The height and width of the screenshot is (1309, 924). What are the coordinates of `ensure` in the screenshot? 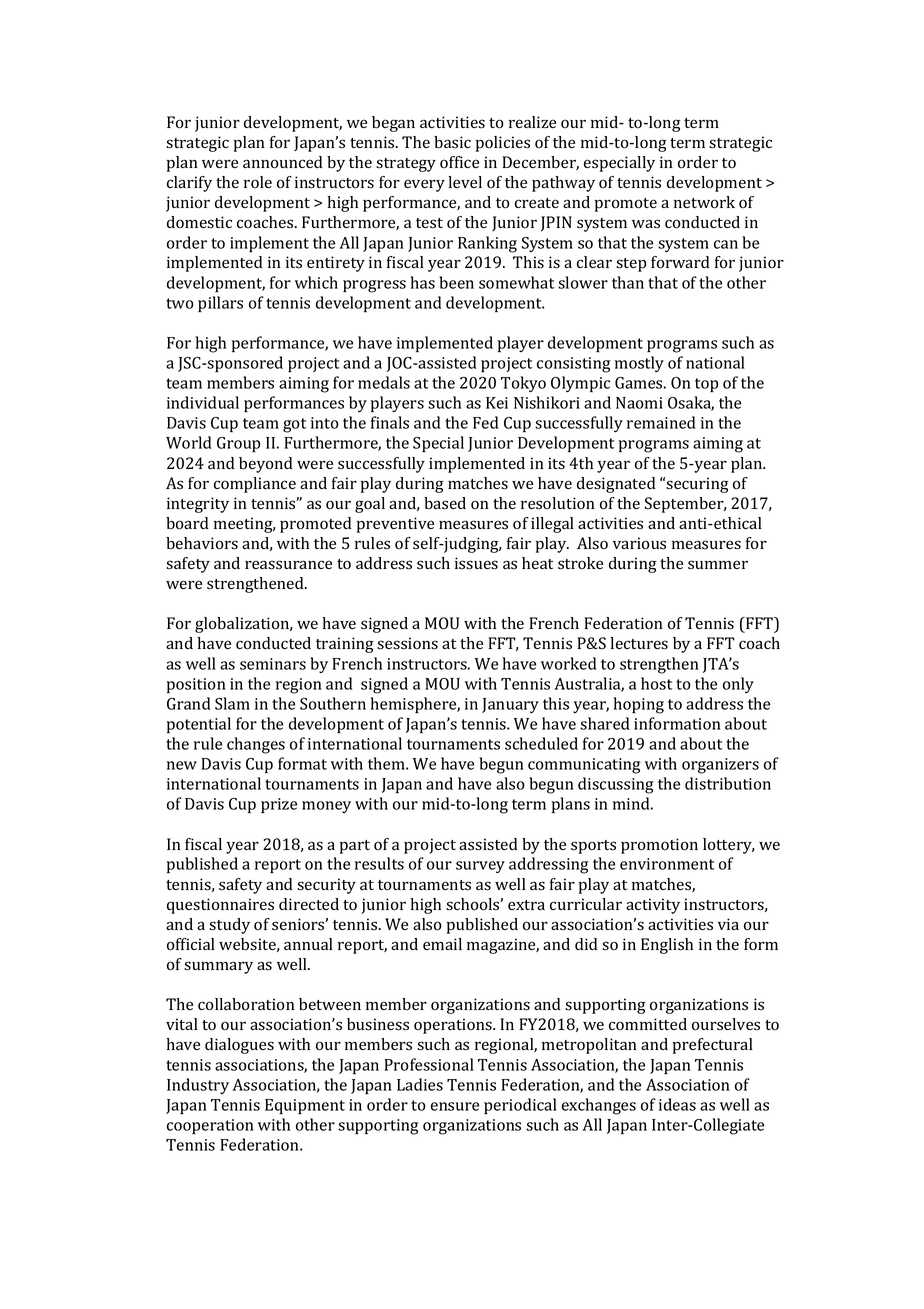 It's located at (455, 1106).
